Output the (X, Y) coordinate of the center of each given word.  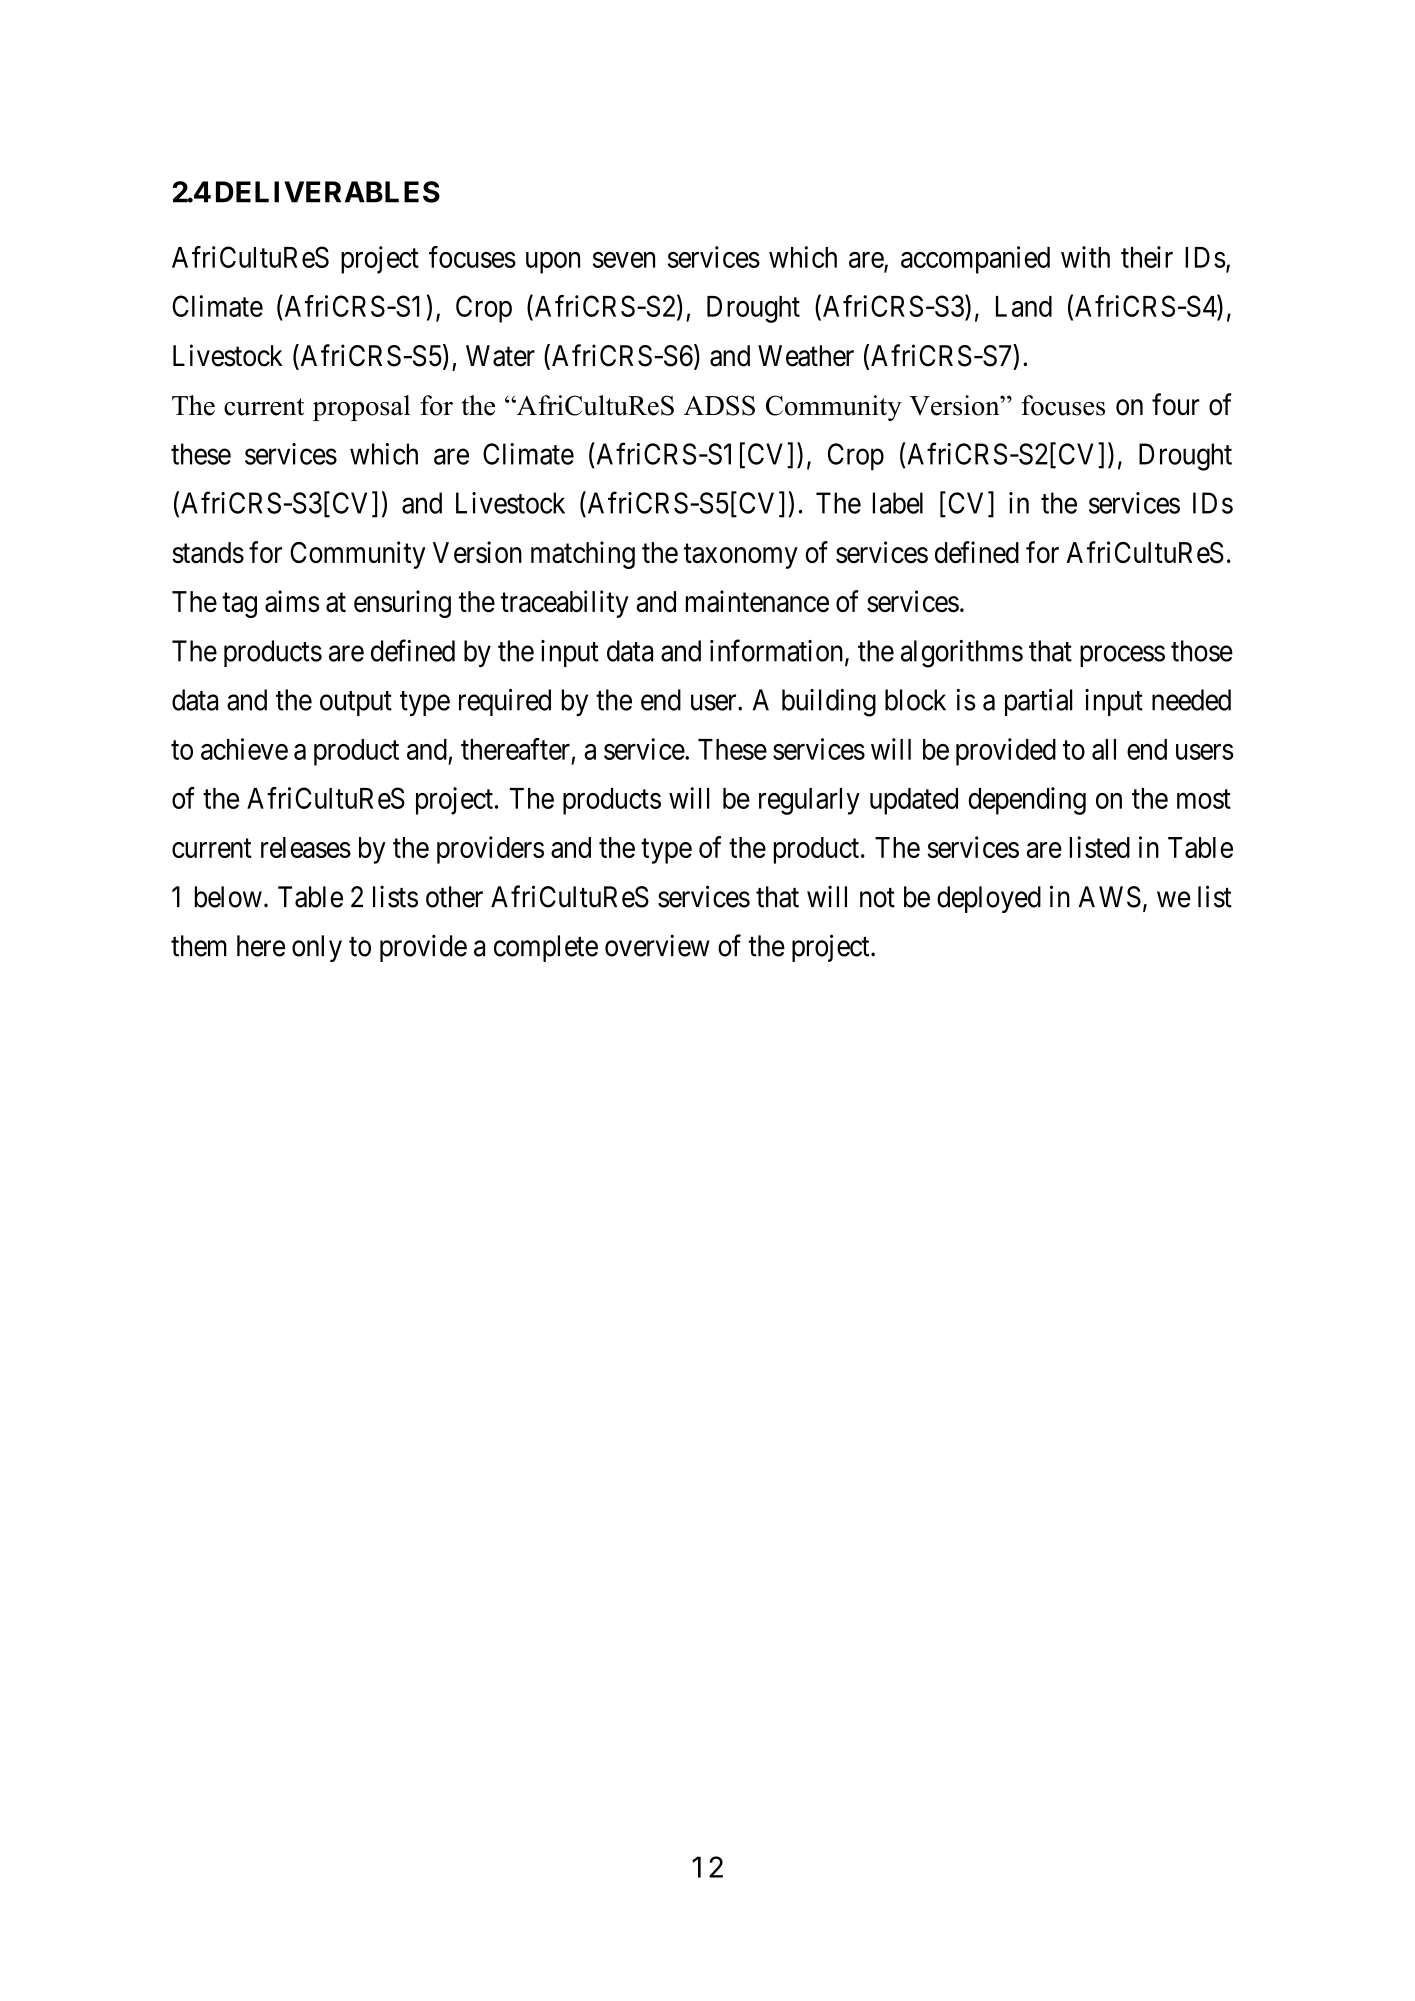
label (898, 503)
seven (624, 260)
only (317, 948)
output (356, 703)
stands (208, 552)
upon (553, 263)
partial (1038, 702)
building (829, 703)
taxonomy (741, 556)
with (1085, 257)
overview (657, 945)
